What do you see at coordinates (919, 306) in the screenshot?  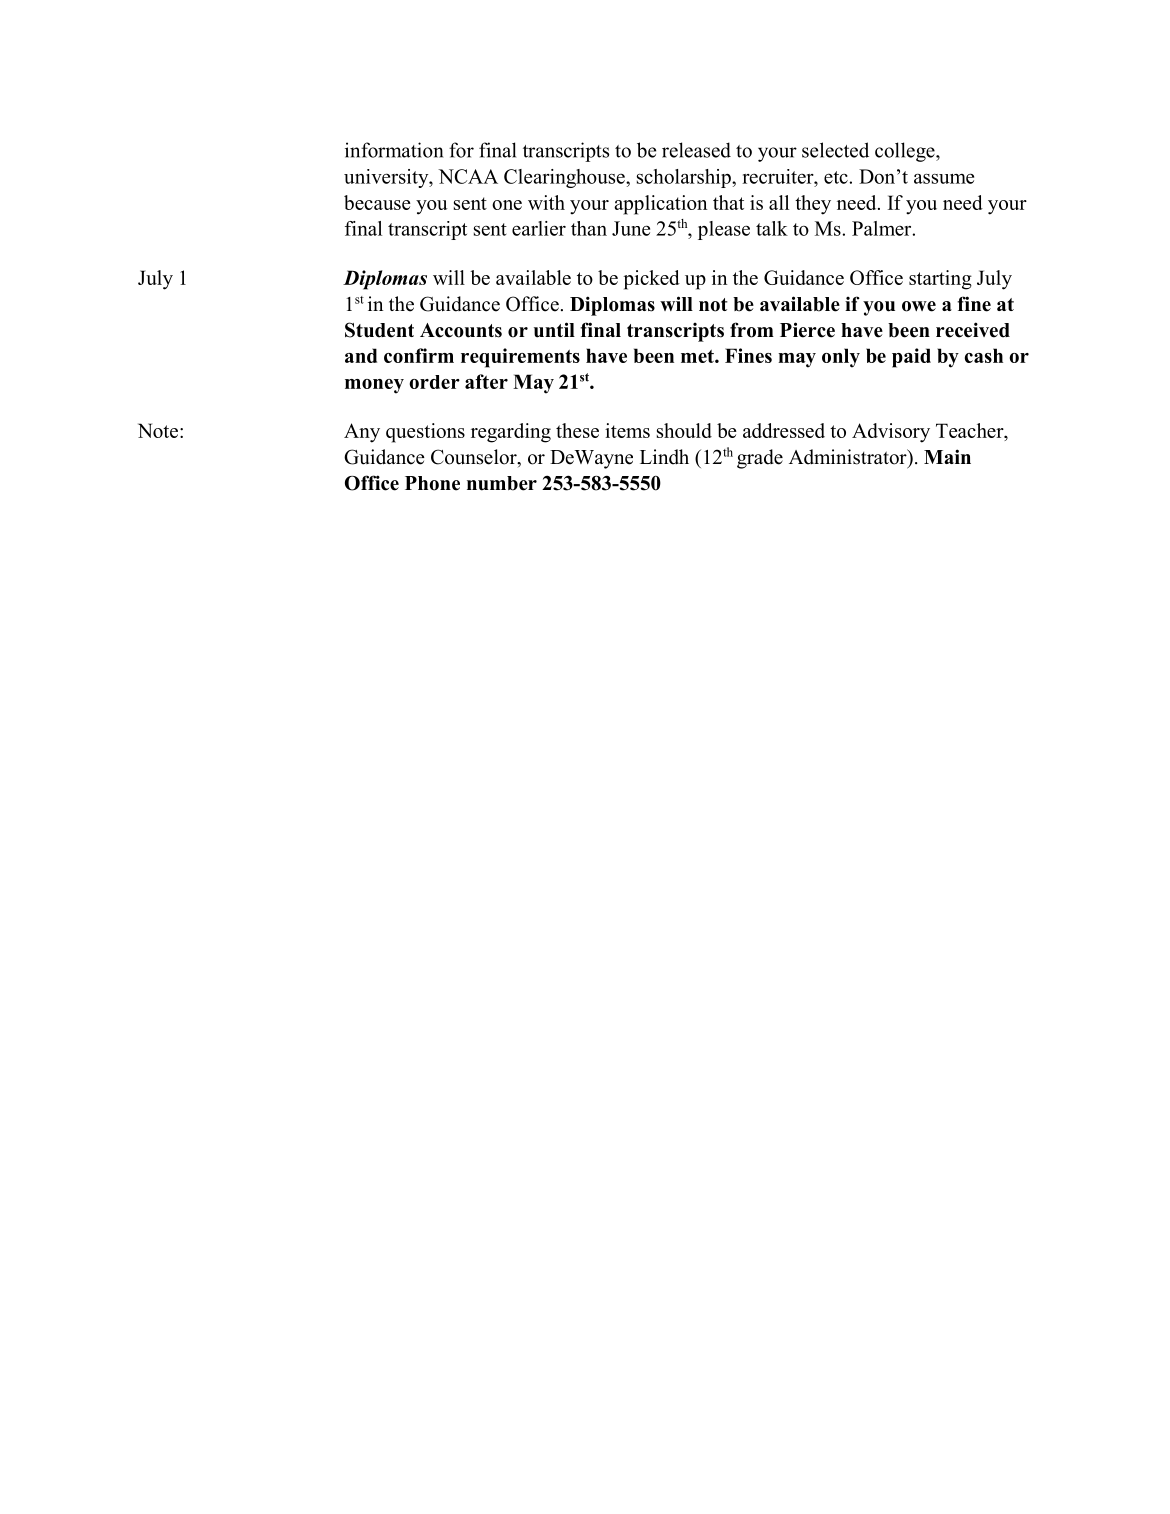 I see `owe` at bounding box center [919, 306].
